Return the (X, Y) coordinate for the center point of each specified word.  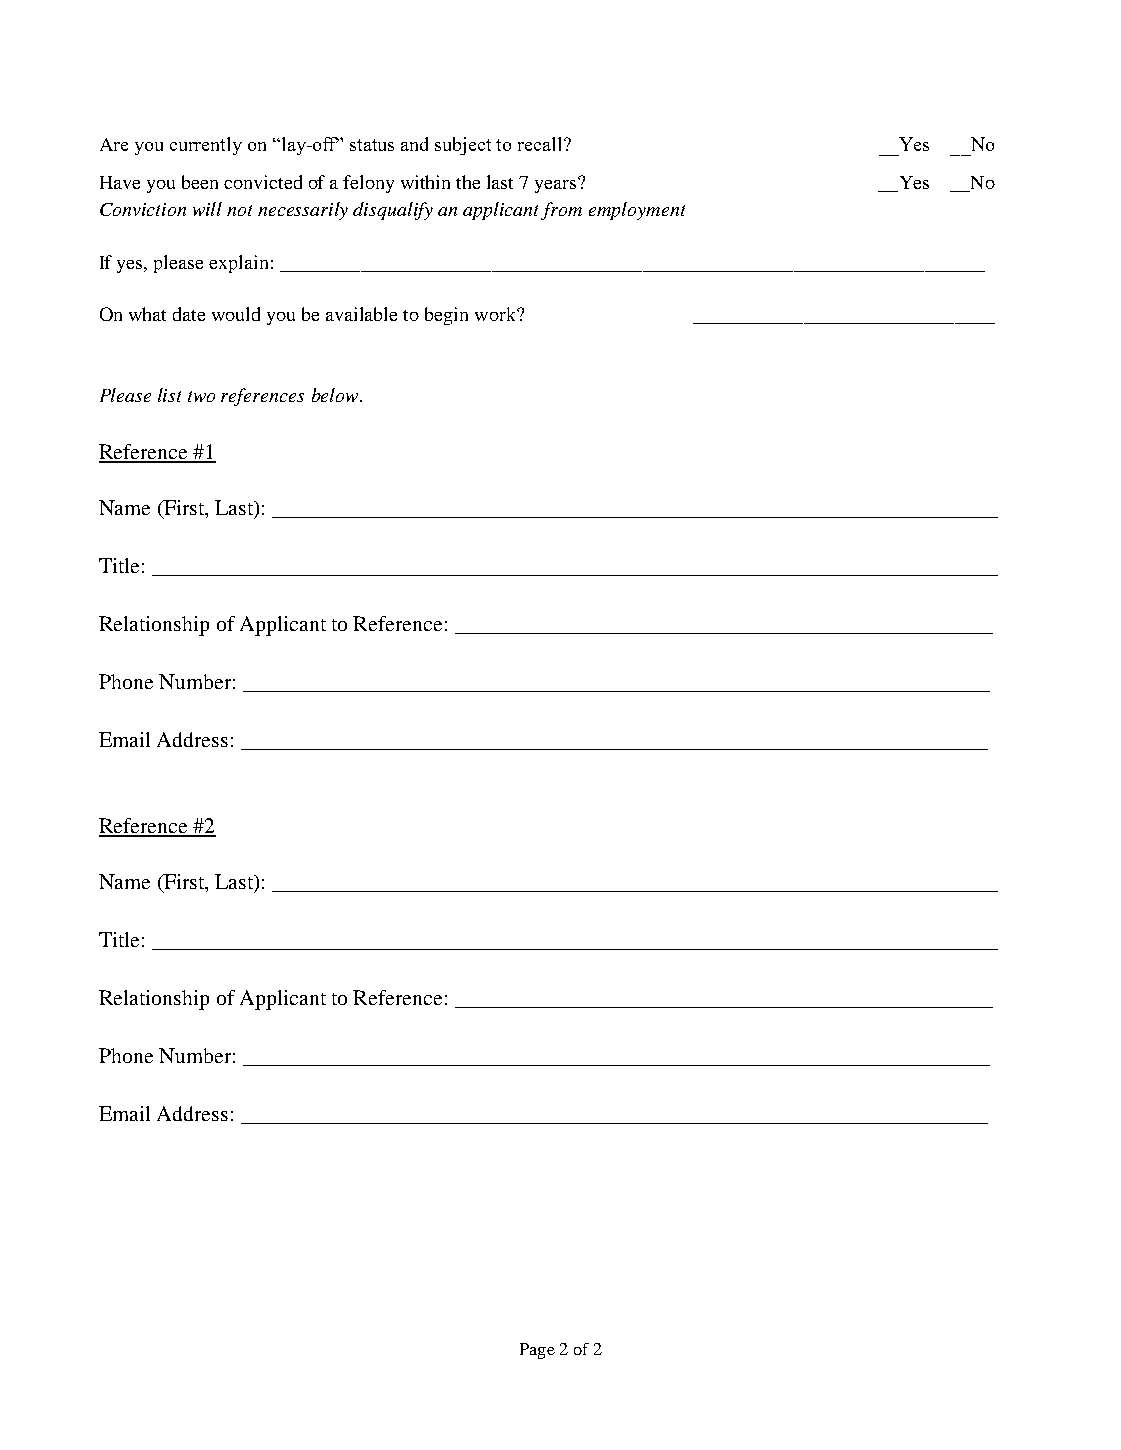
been (200, 182)
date (189, 314)
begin (446, 316)
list (169, 395)
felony (368, 184)
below (336, 395)
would (236, 314)
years (557, 185)
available (361, 314)
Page (537, 1351)
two (201, 396)
